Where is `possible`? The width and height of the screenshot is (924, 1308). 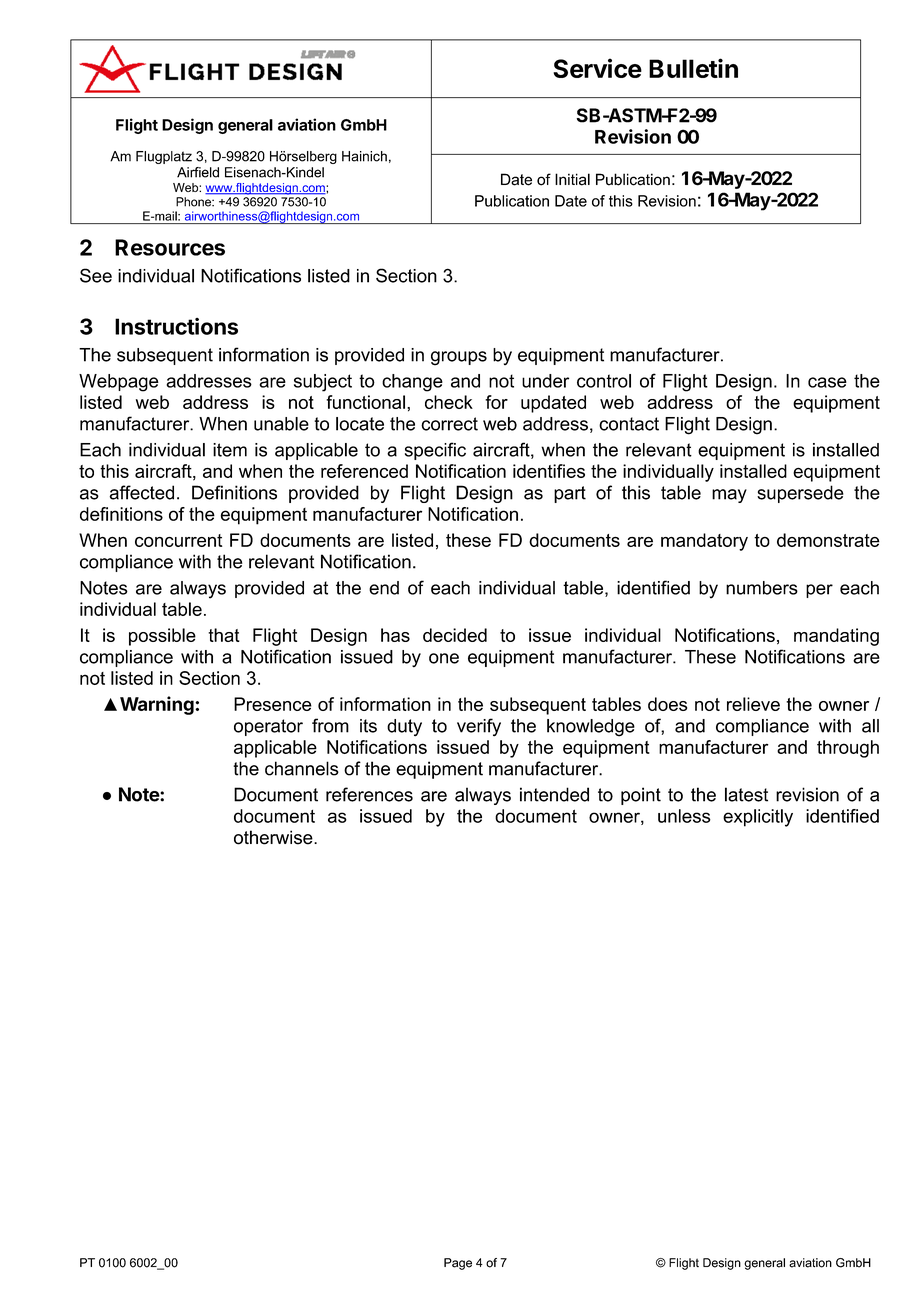
possible is located at coordinates (162, 637).
